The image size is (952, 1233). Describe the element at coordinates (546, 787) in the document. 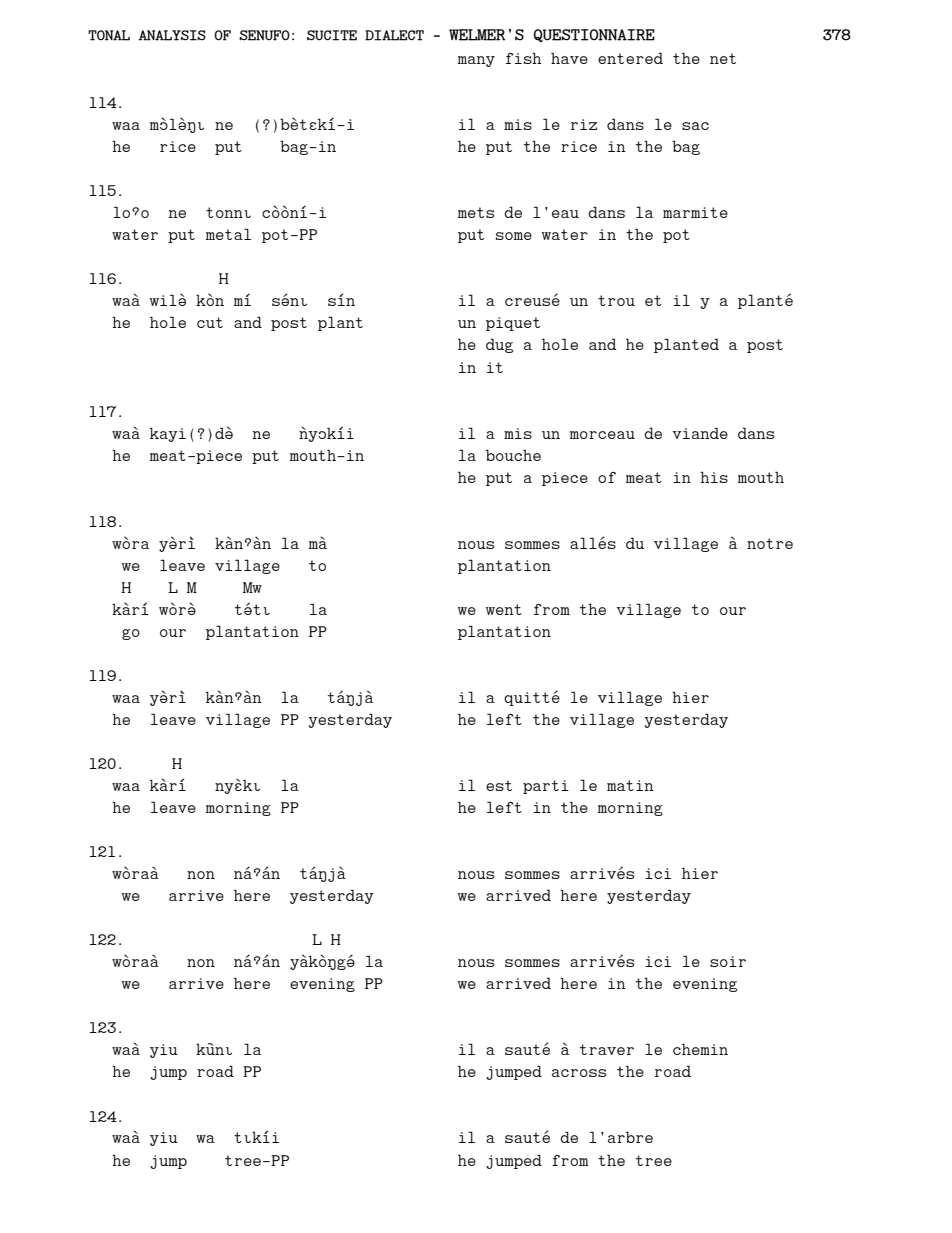

I see `parti` at that location.
